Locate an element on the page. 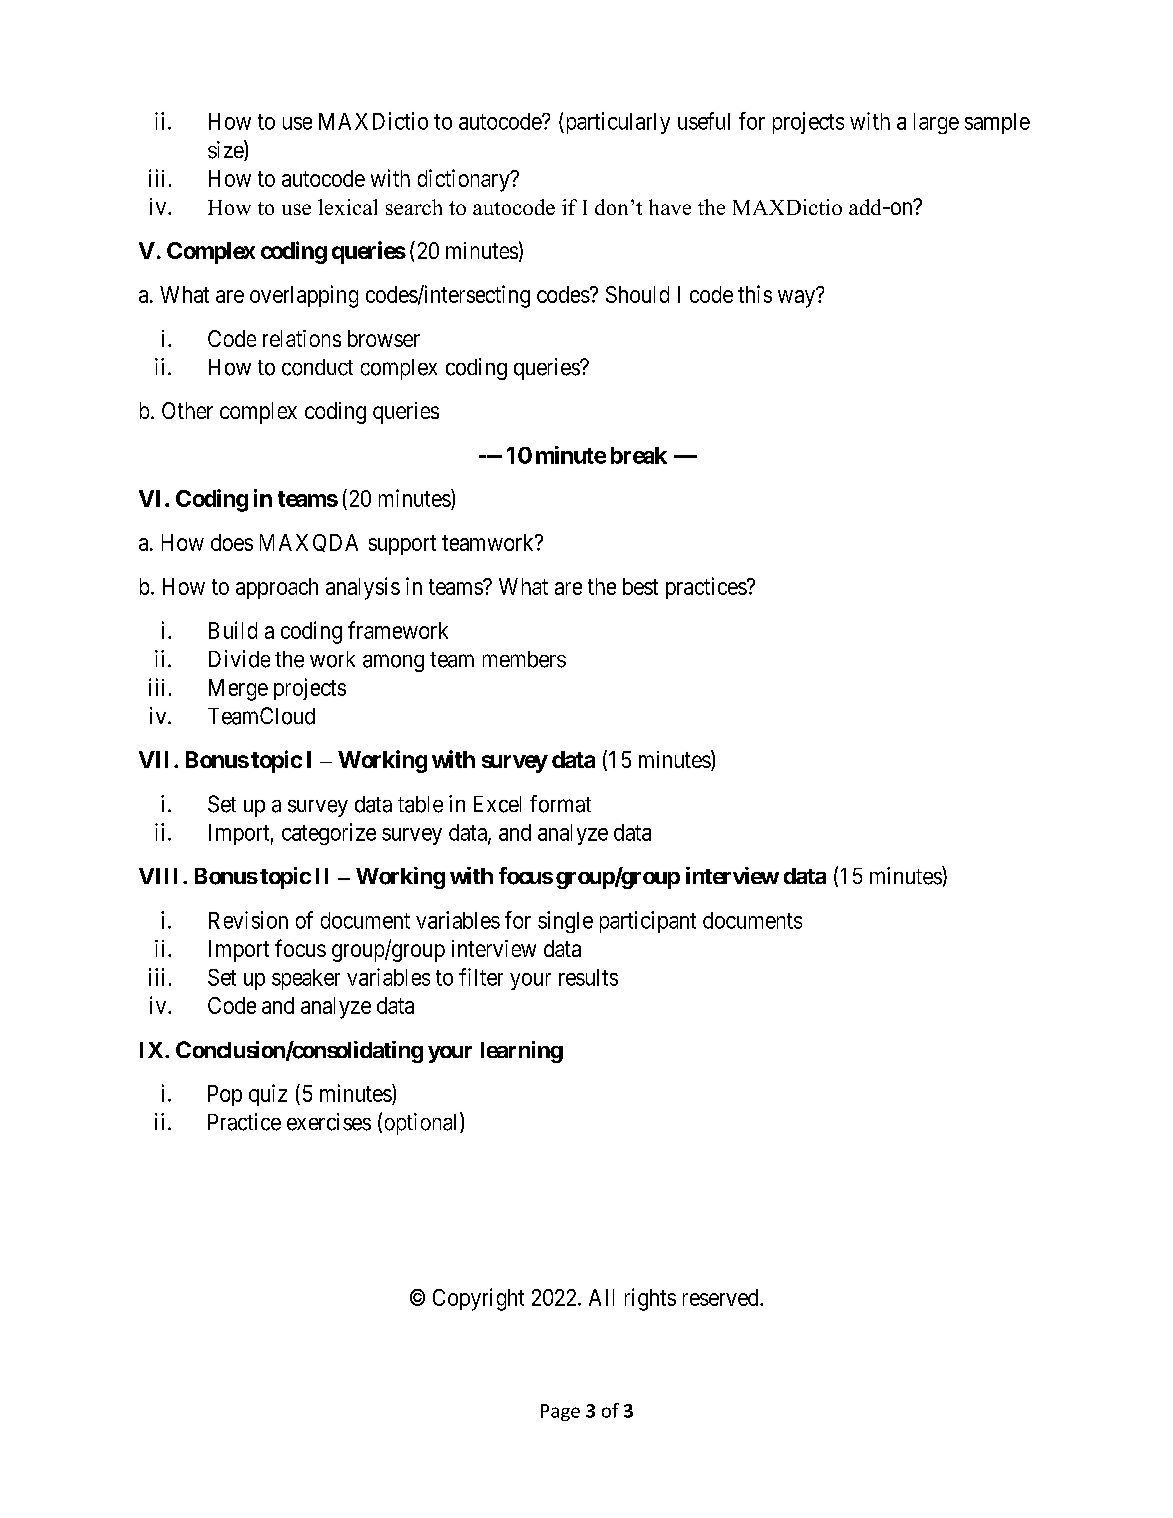 The image size is (1173, 1518). participant is located at coordinates (648, 922).
